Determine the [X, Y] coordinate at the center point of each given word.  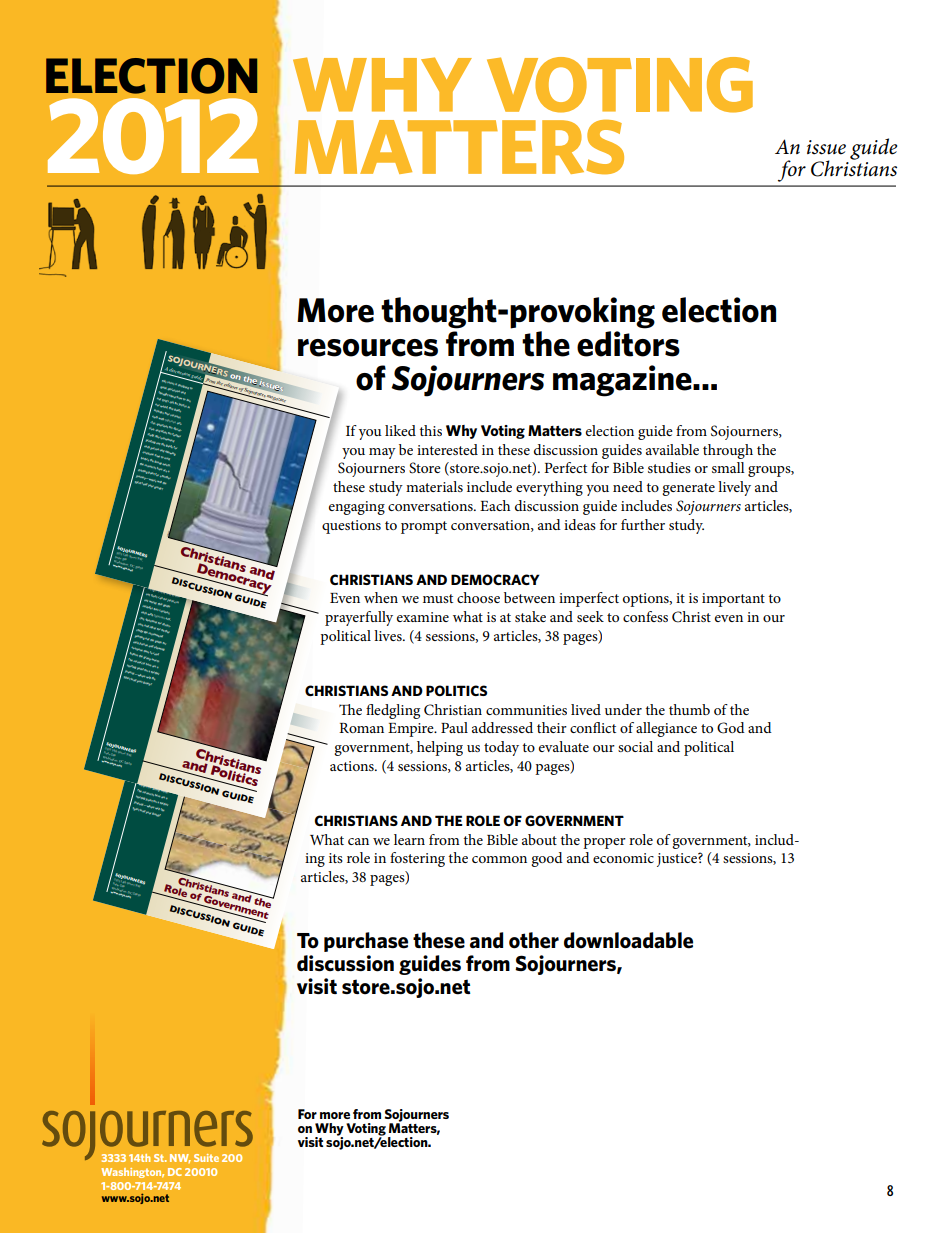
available [672, 449]
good [547, 859]
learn [409, 839]
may [382, 453]
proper [604, 843]
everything [549, 488]
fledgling [393, 711]
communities [526, 710]
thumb [689, 709]
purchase [366, 942]
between [529, 597]
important [733, 600]
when [381, 597]
